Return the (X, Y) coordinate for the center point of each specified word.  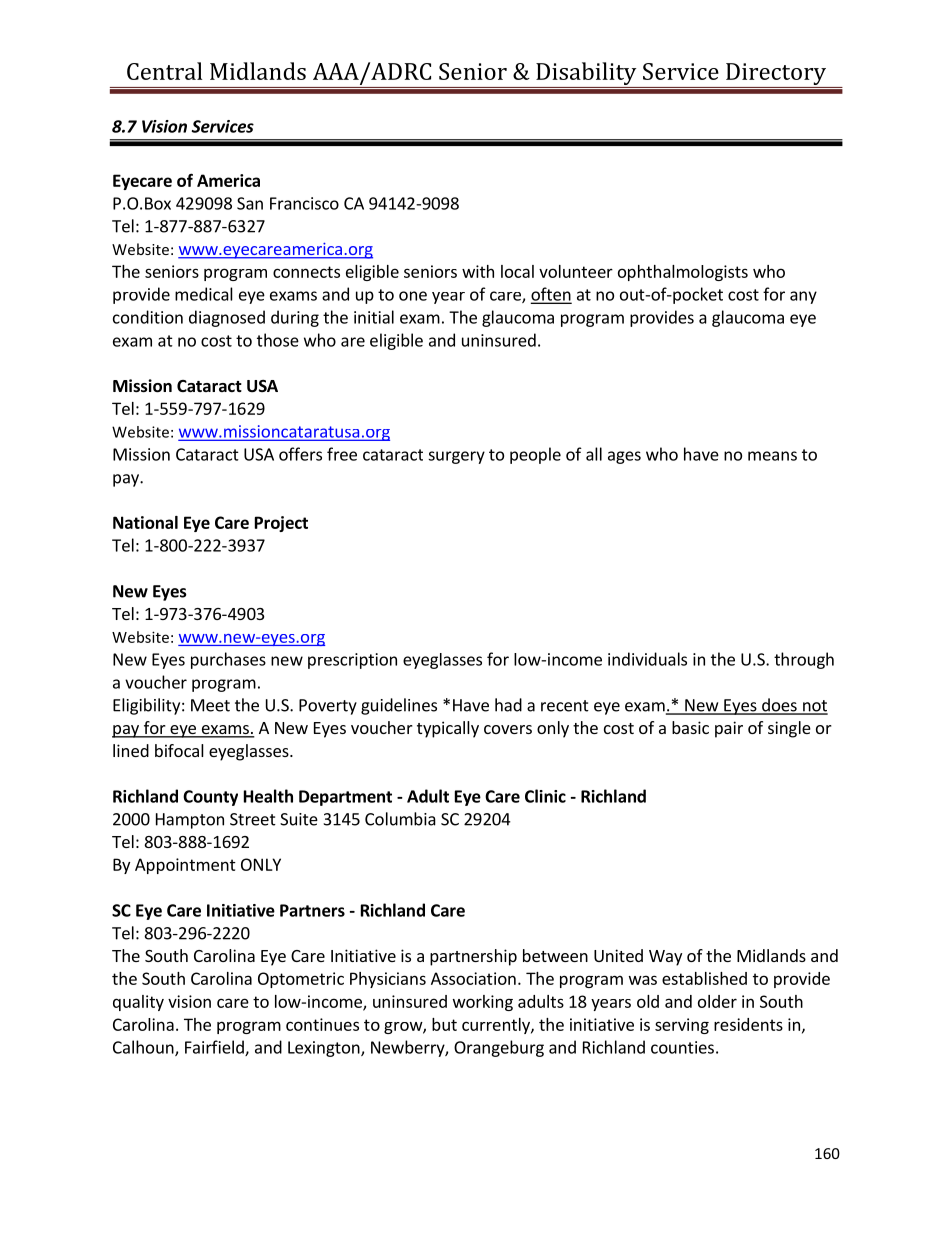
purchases (228, 660)
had (508, 705)
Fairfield (215, 1048)
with (478, 271)
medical (204, 294)
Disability (586, 75)
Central (164, 71)
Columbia (400, 819)
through (804, 660)
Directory (776, 75)
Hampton (190, 821)
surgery (456, 457)
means (772, 456)
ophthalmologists (683, 273)
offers (300, 454)
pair (729, 729)
